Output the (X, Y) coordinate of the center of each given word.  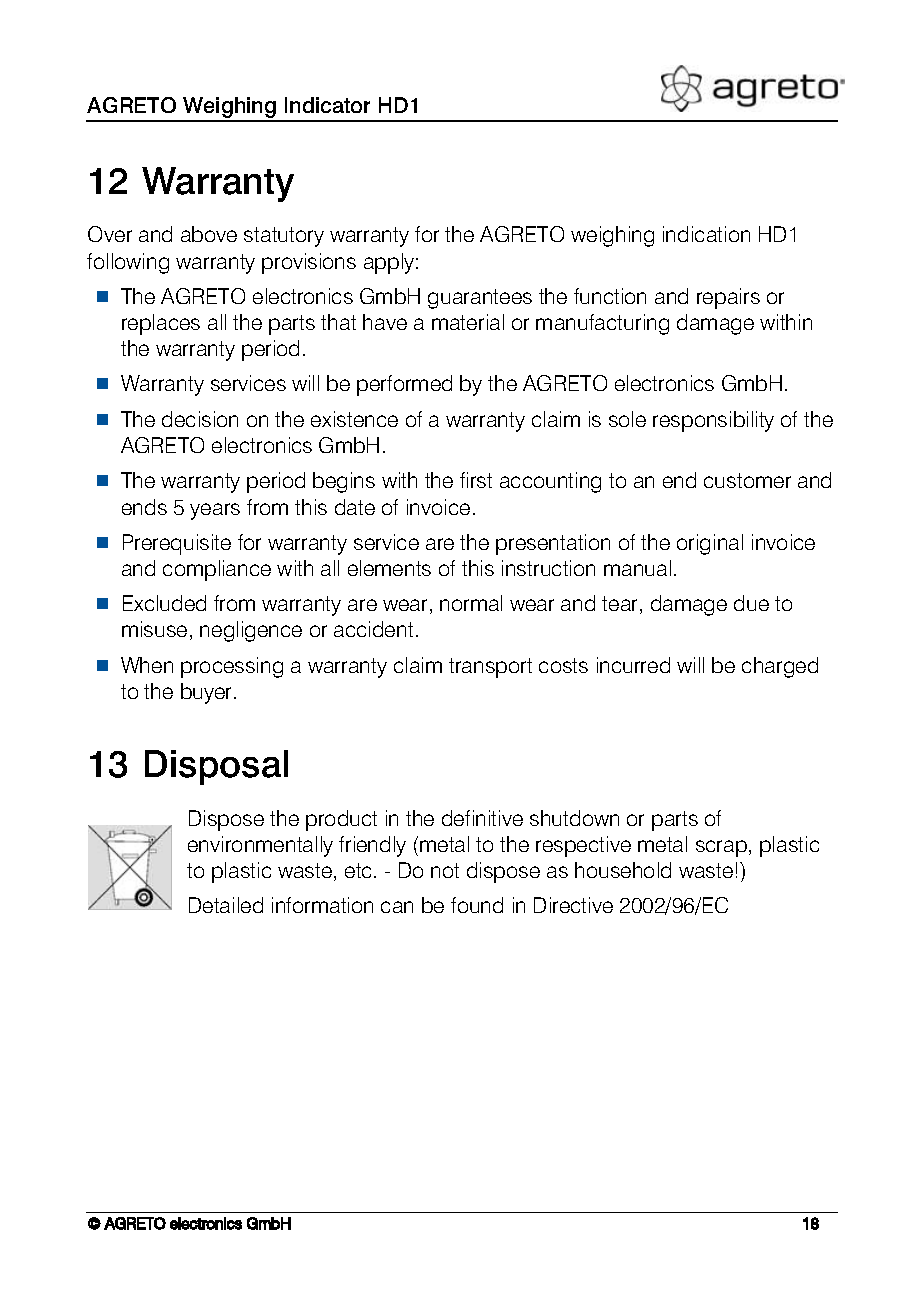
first (476, 480)
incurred (633, 665)
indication (706, 234)
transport (490, 668)
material (468, 322)
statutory (284, 237)
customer (747, 480)
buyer (208, 693)
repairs (728, 298)
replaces (161, 324)
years (215, 511)
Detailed (226, 905)
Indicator (327, 105)
